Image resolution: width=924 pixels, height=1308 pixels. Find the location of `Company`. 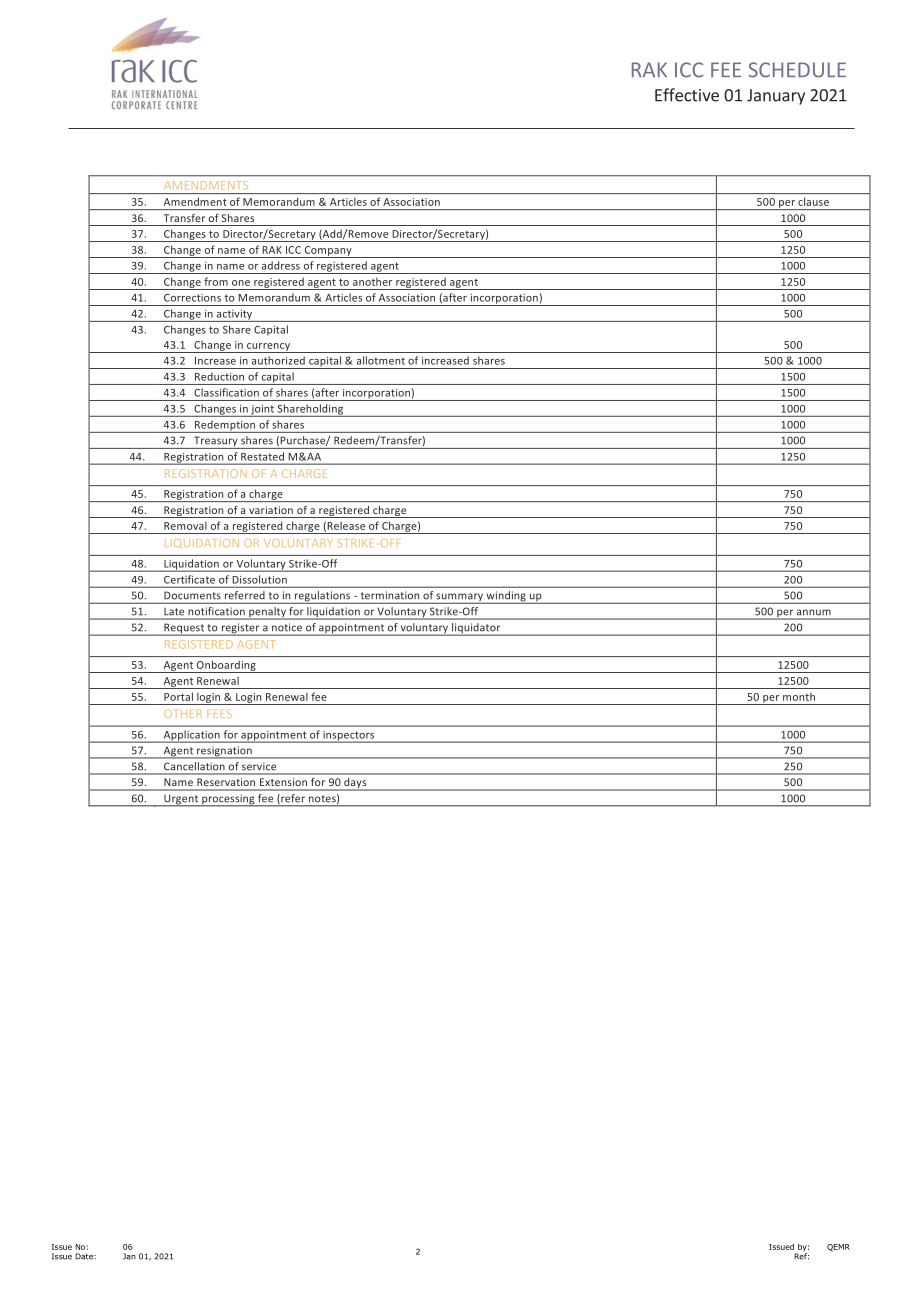

Company is located at coordinates (328, 252).
